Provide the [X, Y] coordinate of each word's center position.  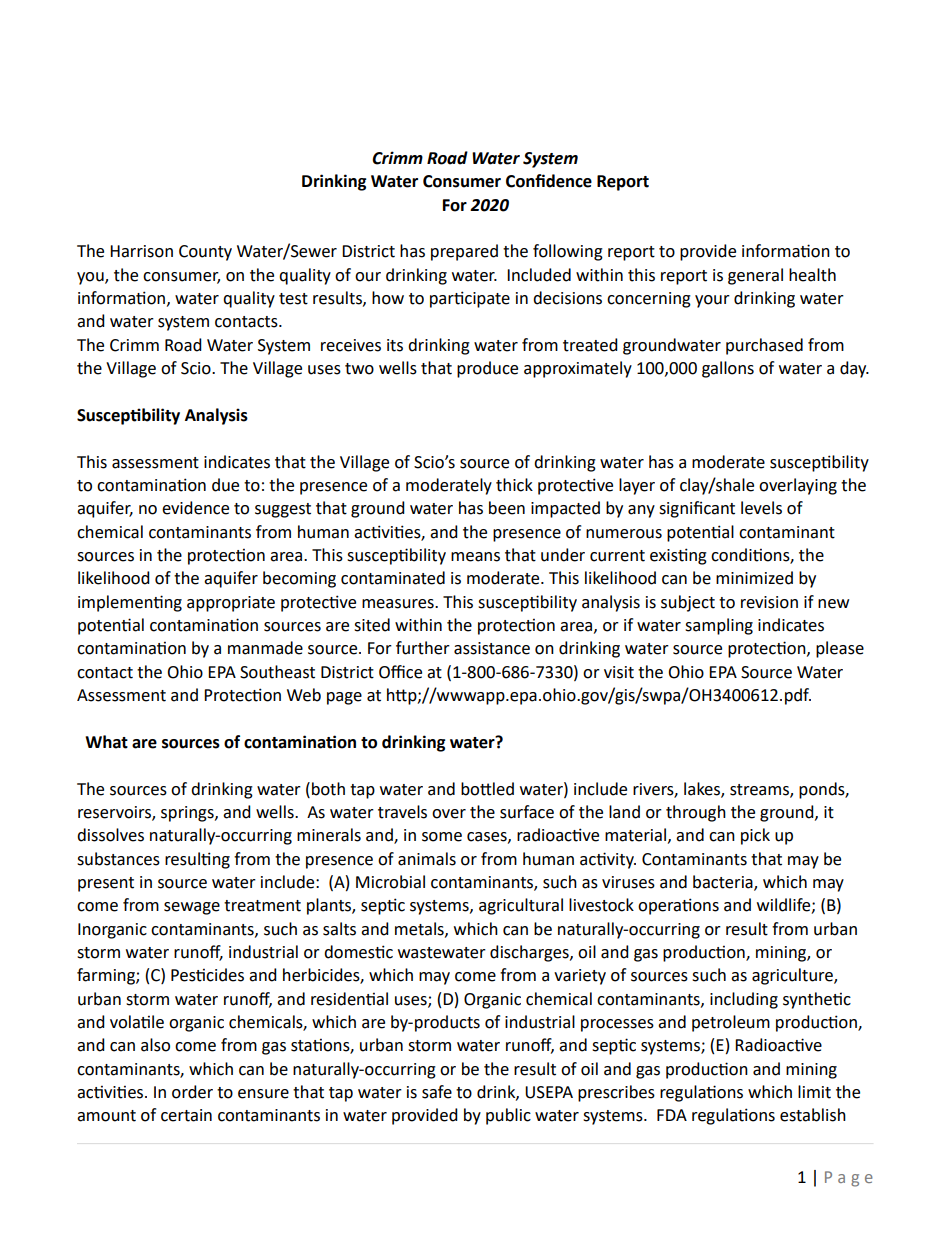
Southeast [277, 672]
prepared [464, 252]
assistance [492, 648]
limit [814, 1092]
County [205, 253]
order [192, 1092]
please [840, 649]
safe [437, 1092]
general [755, 276]
